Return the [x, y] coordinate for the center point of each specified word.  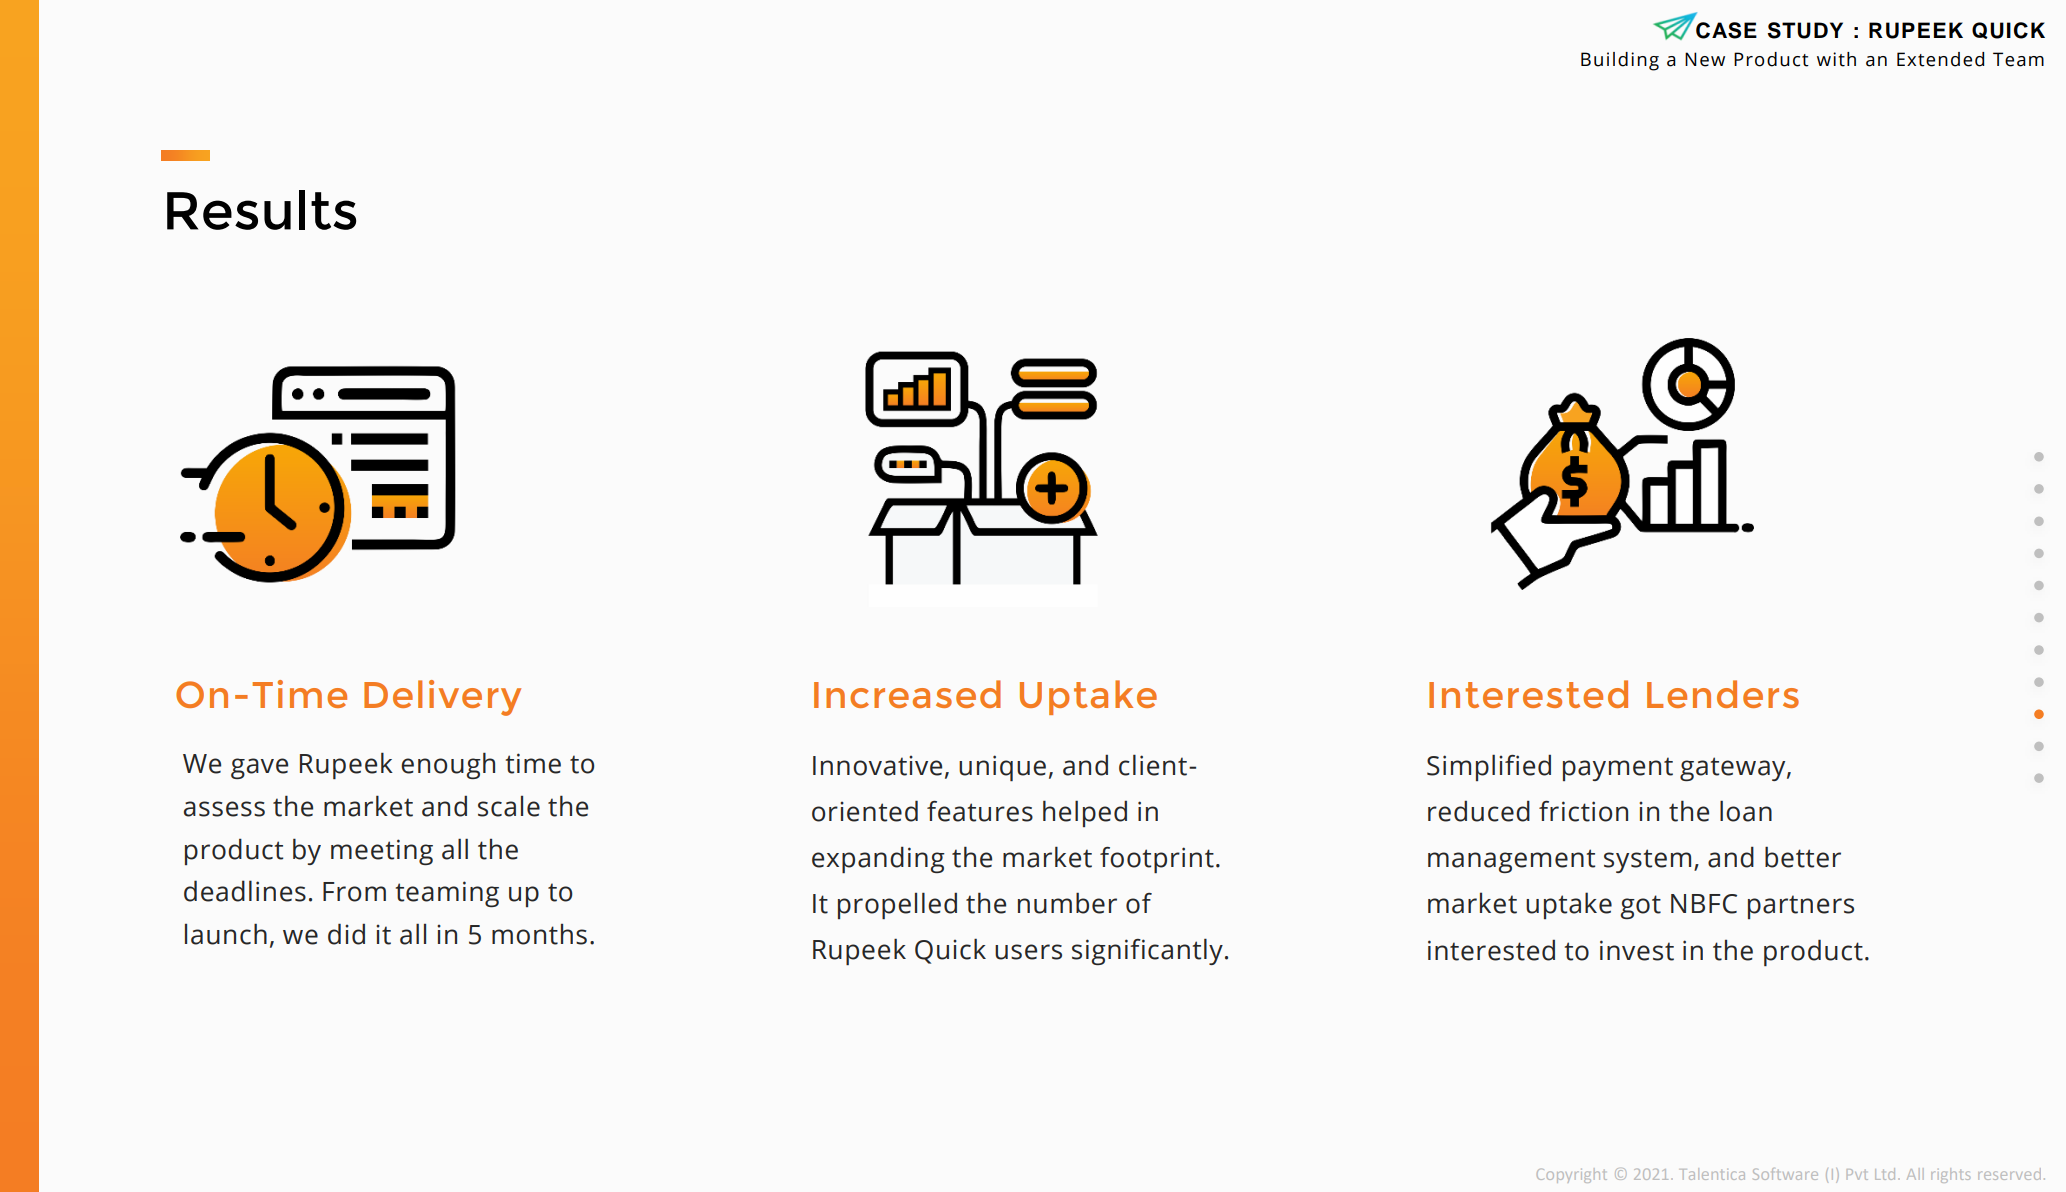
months [539, 934]
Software [1785, 1174]
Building [1620, 61]
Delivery [442, 698]
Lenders [1723, 694]
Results [261, 210]
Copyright [1572, 1175]
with [1836, 59]
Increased [907, 694]
